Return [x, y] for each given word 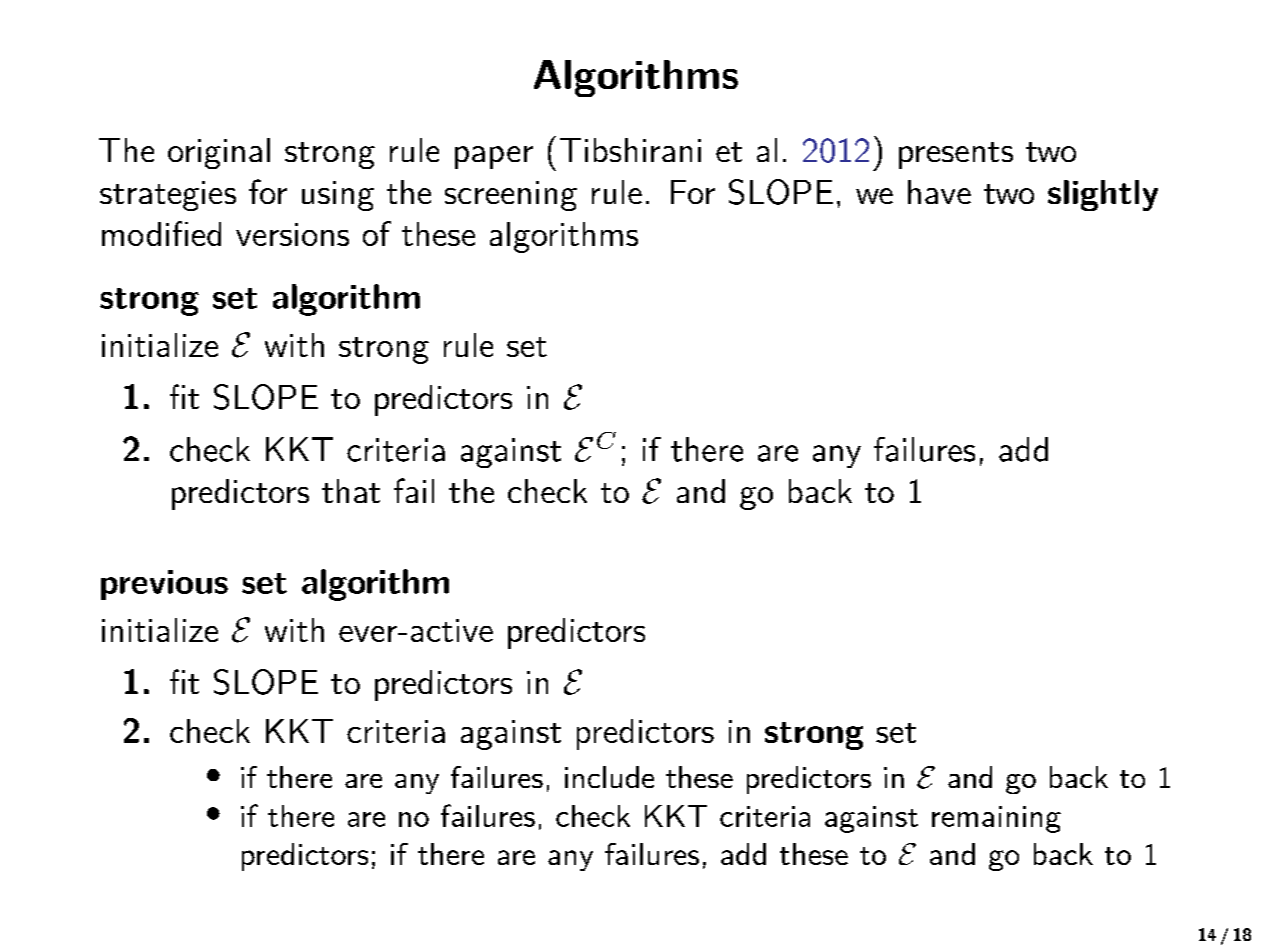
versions [292, 234]
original [219, 153]
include [609, 777]
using [338, 196]
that [351, 491]
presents [956, 155]
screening [511, 196]
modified [161, 233]
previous [164, 585]
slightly [1103, 195]
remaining [996, 819]
